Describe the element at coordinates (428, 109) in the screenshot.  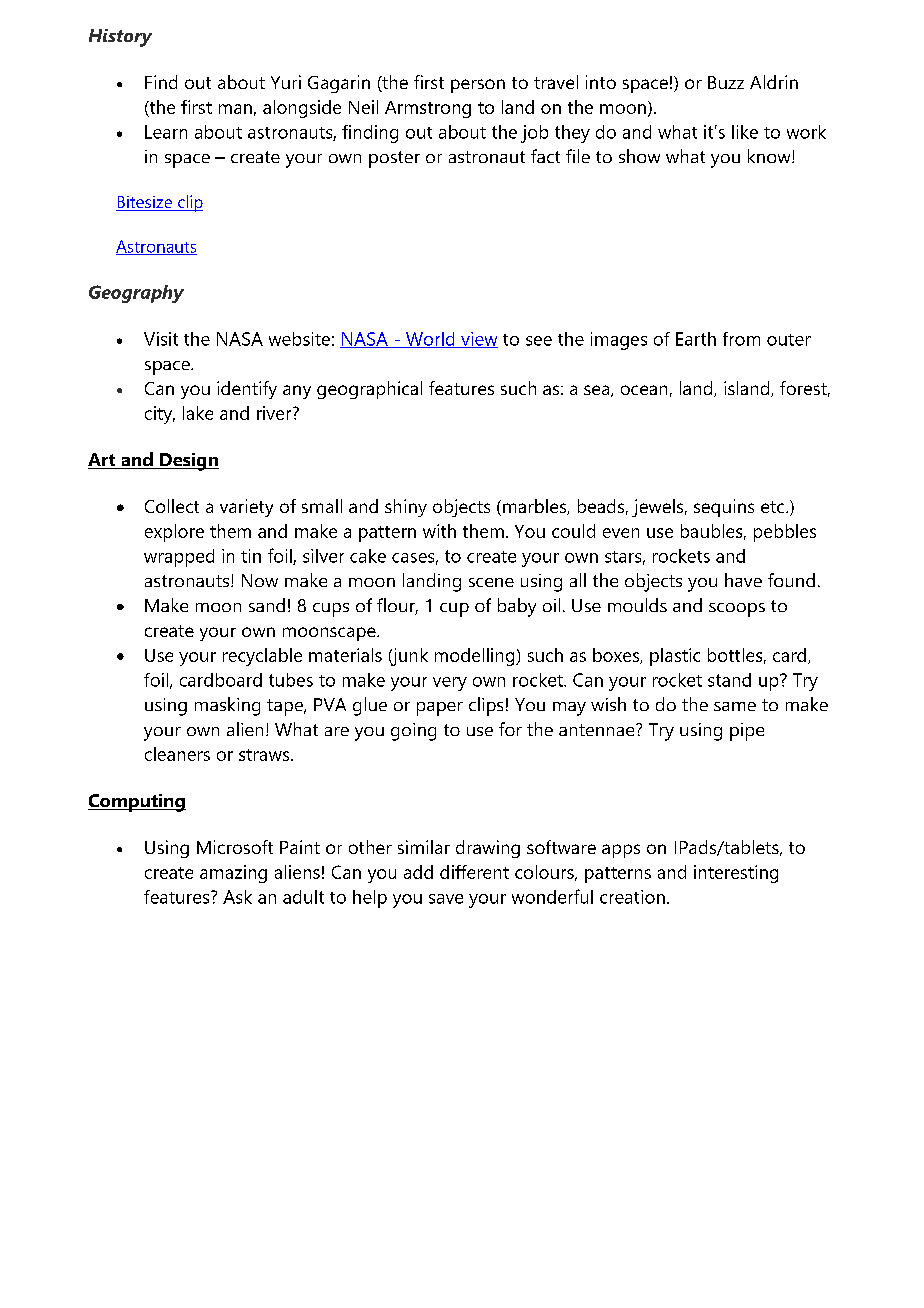
I see `Armstrong` at that location.
